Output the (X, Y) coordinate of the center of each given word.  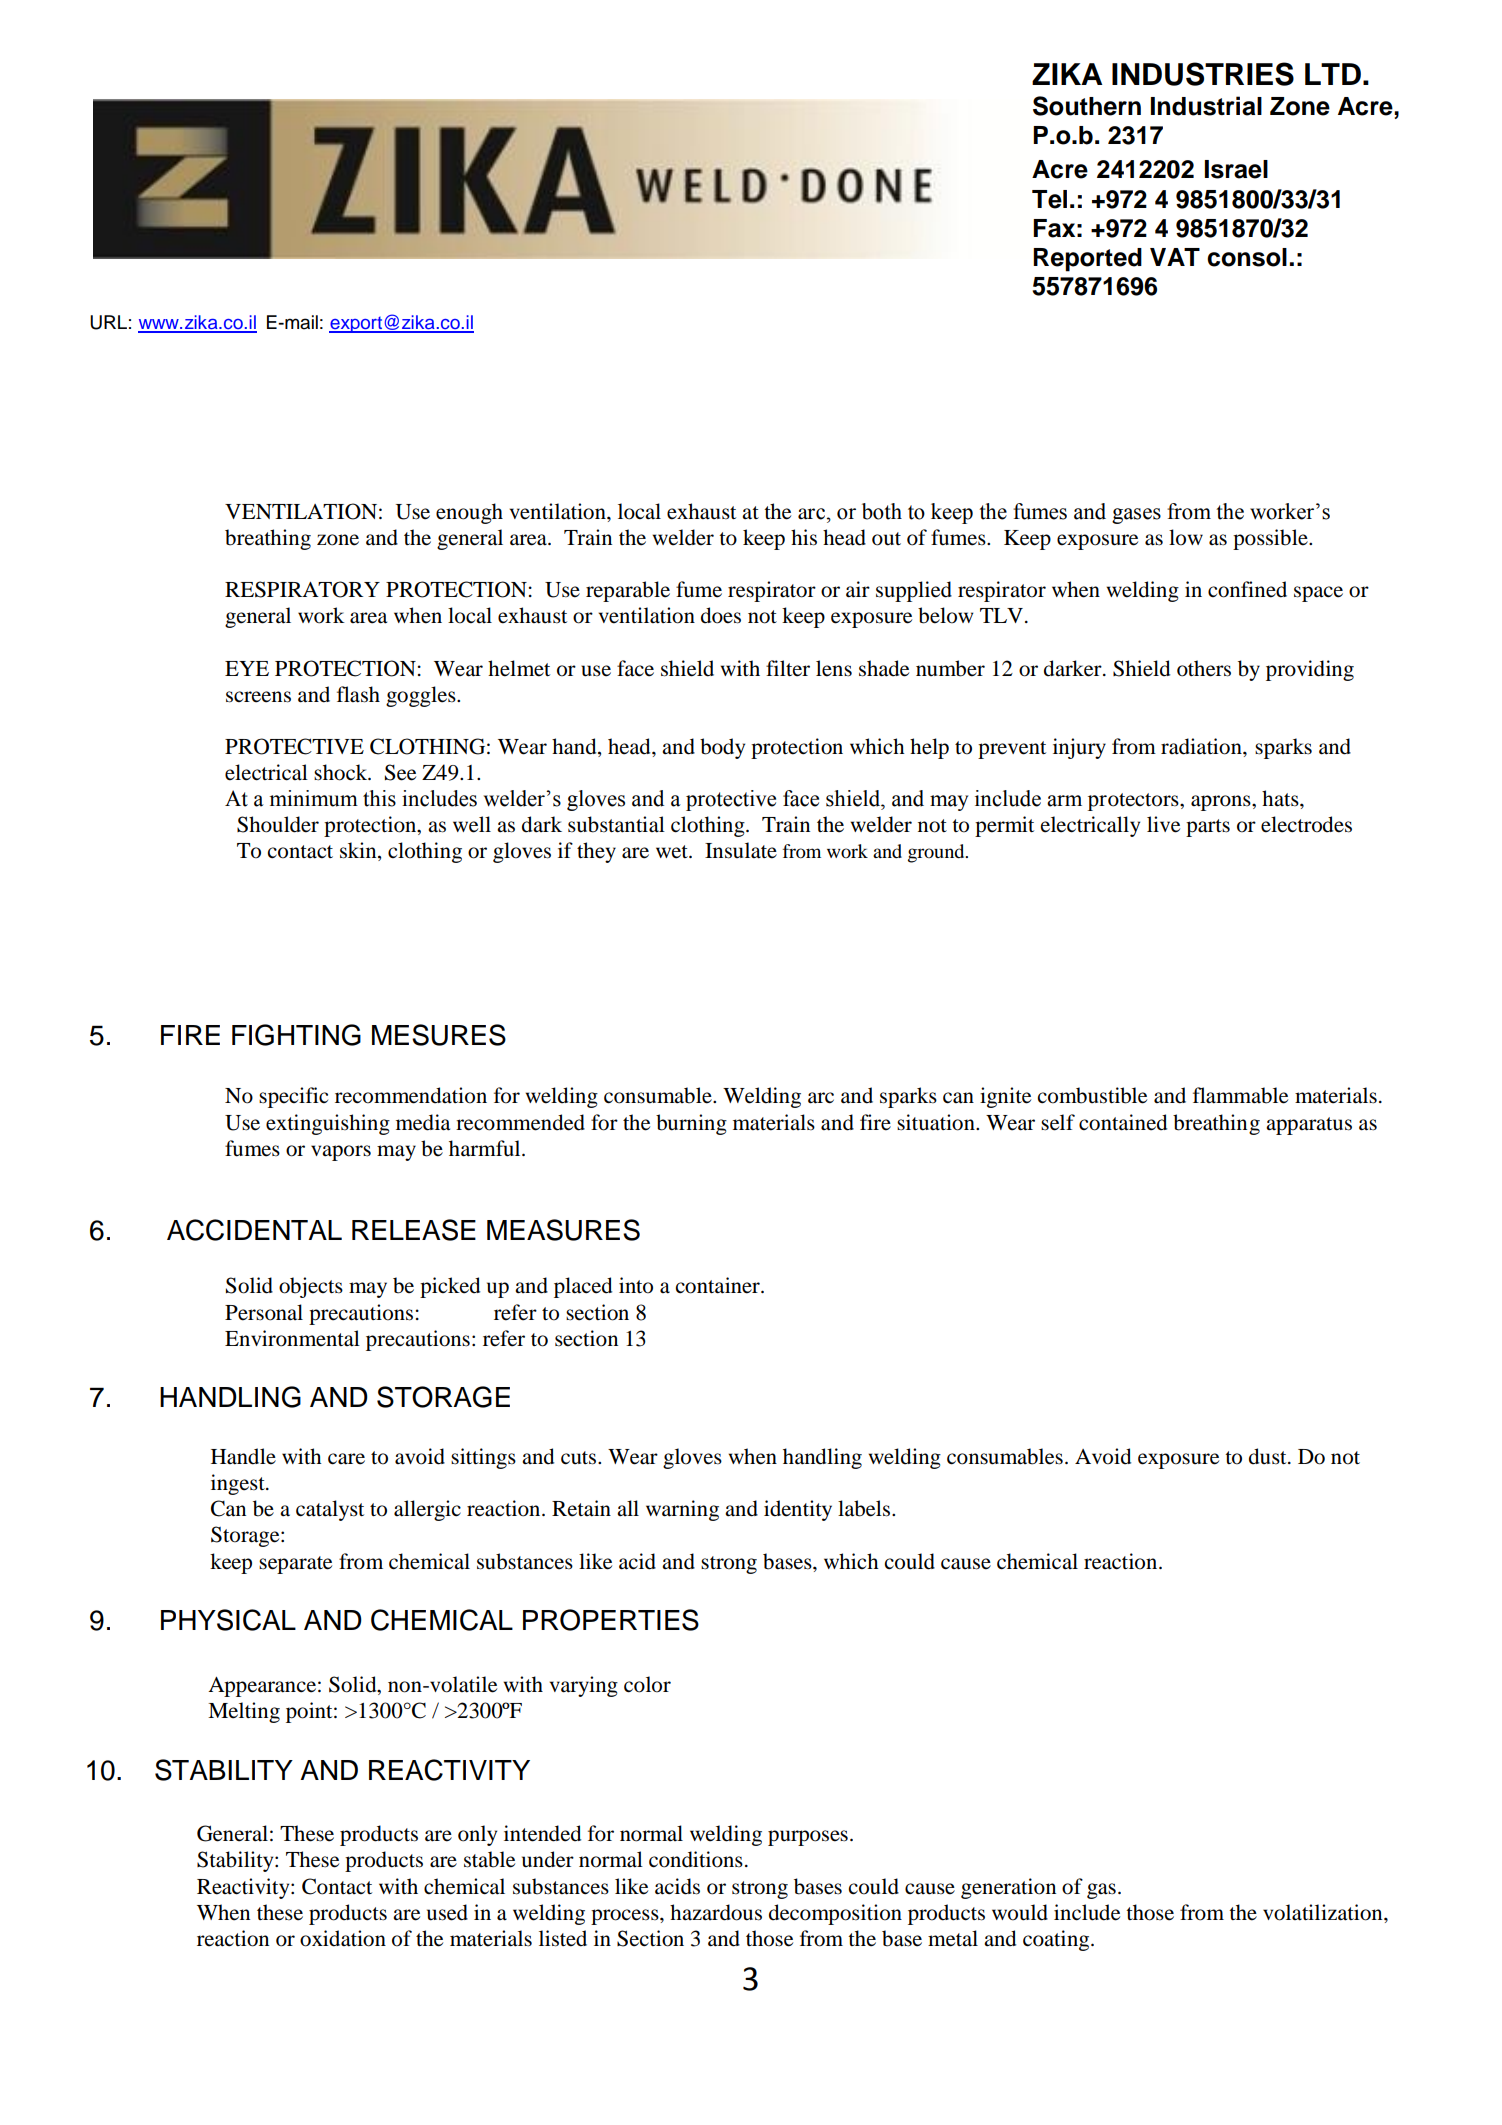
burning (691, 1124)
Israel (1236, 169)
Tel (1049, 199)
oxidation (343, 1938)
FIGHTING (296, 1035)
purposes (808, 1838)
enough (469, 513)
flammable (1240, 1095)
